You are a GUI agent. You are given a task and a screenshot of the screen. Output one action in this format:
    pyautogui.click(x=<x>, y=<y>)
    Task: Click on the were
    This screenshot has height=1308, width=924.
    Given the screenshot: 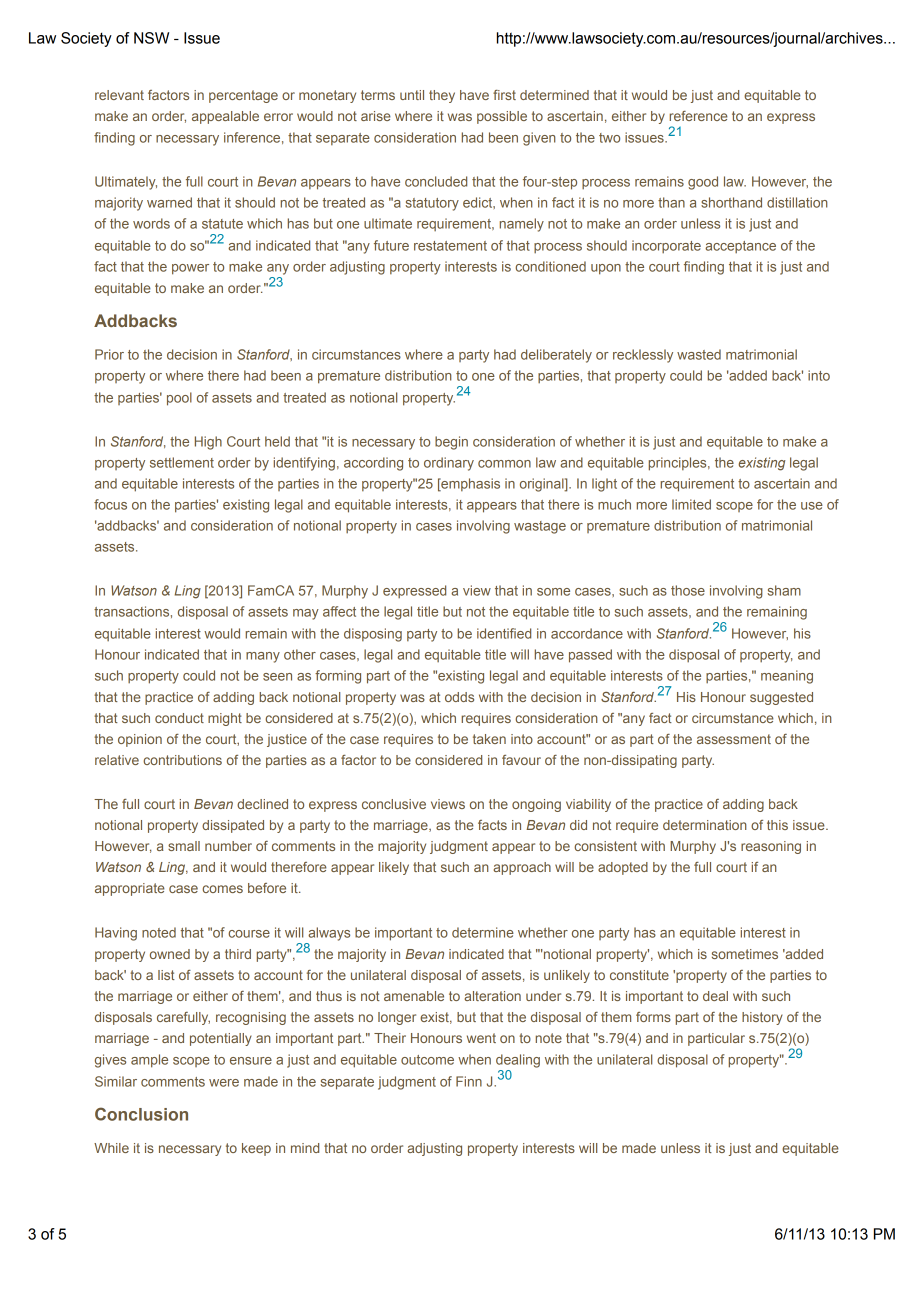 What is the action you would take?
    pyautogui.click(x=224, y=1083)
